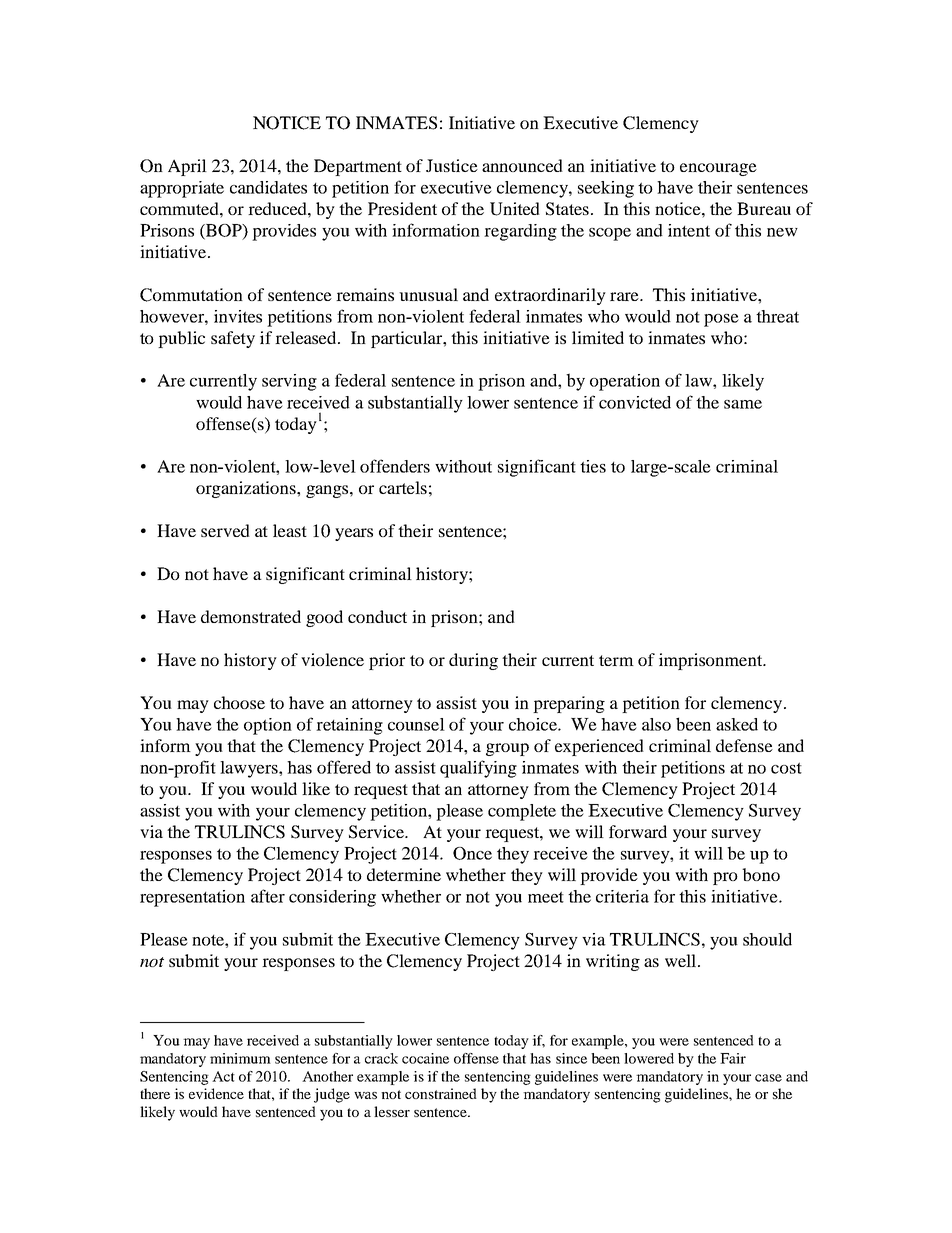  Describe the element at coordinates (268, 896) in the screenshot. I see `after` at that location.
